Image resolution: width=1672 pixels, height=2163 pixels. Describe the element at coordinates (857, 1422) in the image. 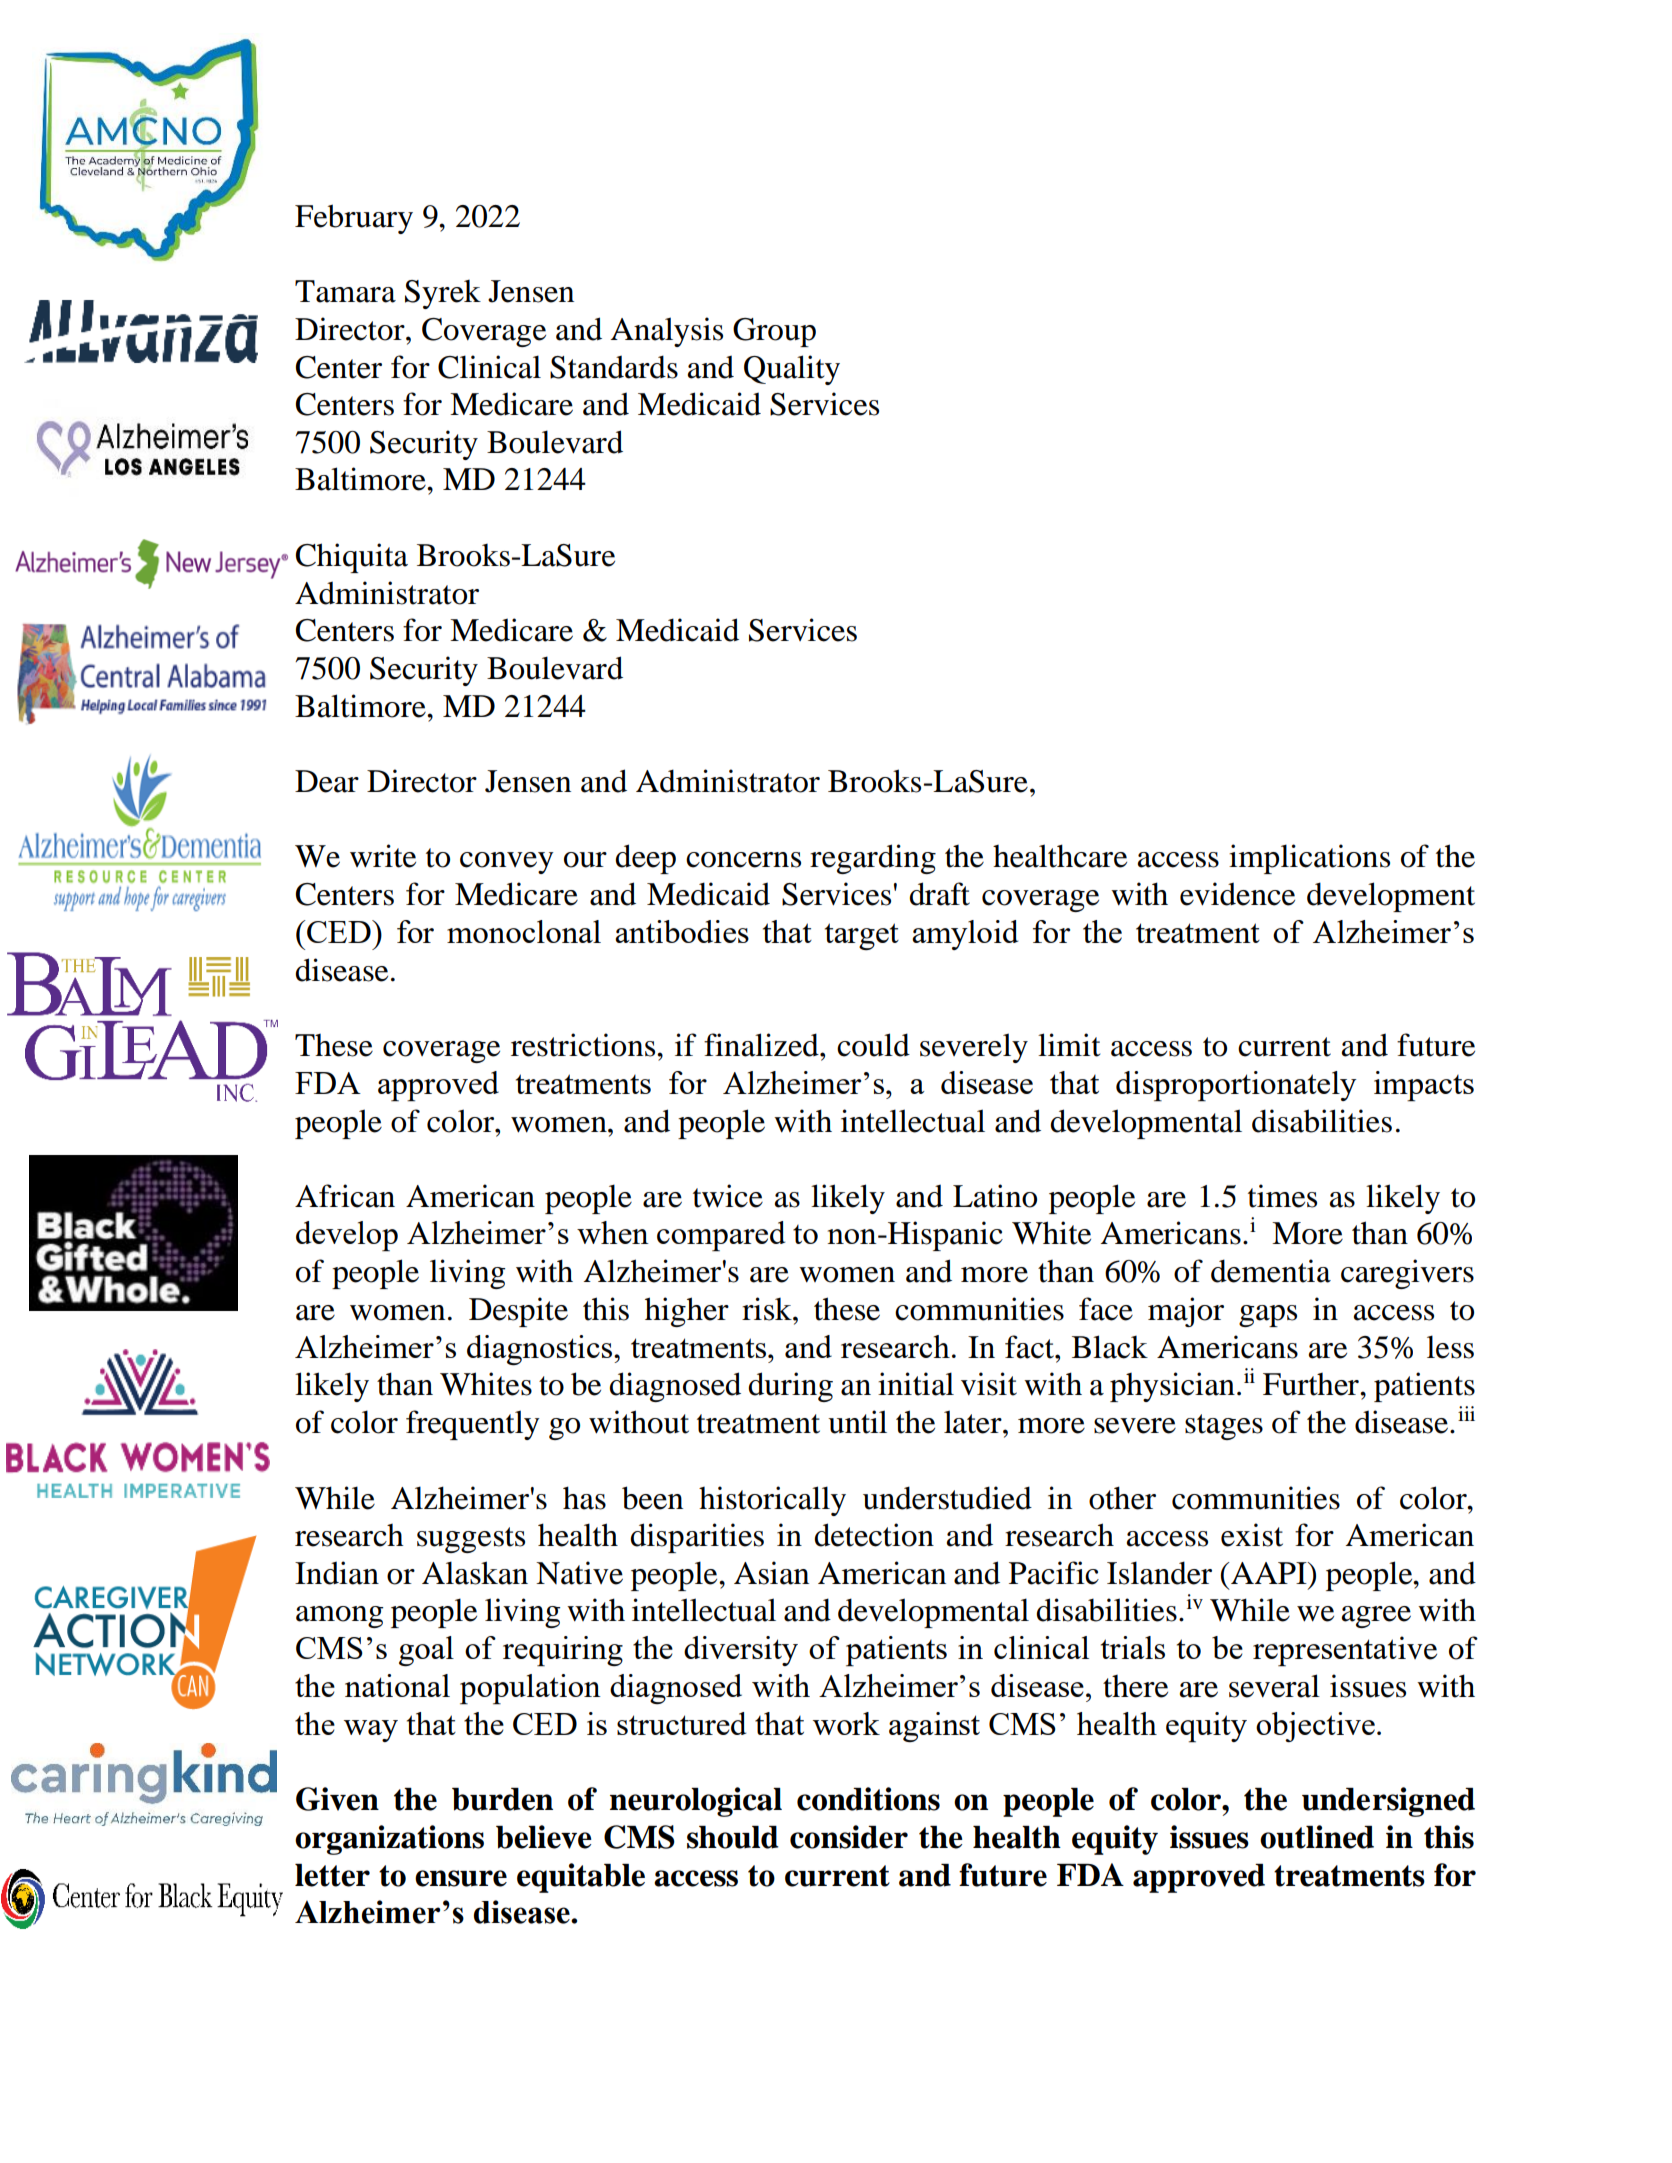

I see `until` at that location.
